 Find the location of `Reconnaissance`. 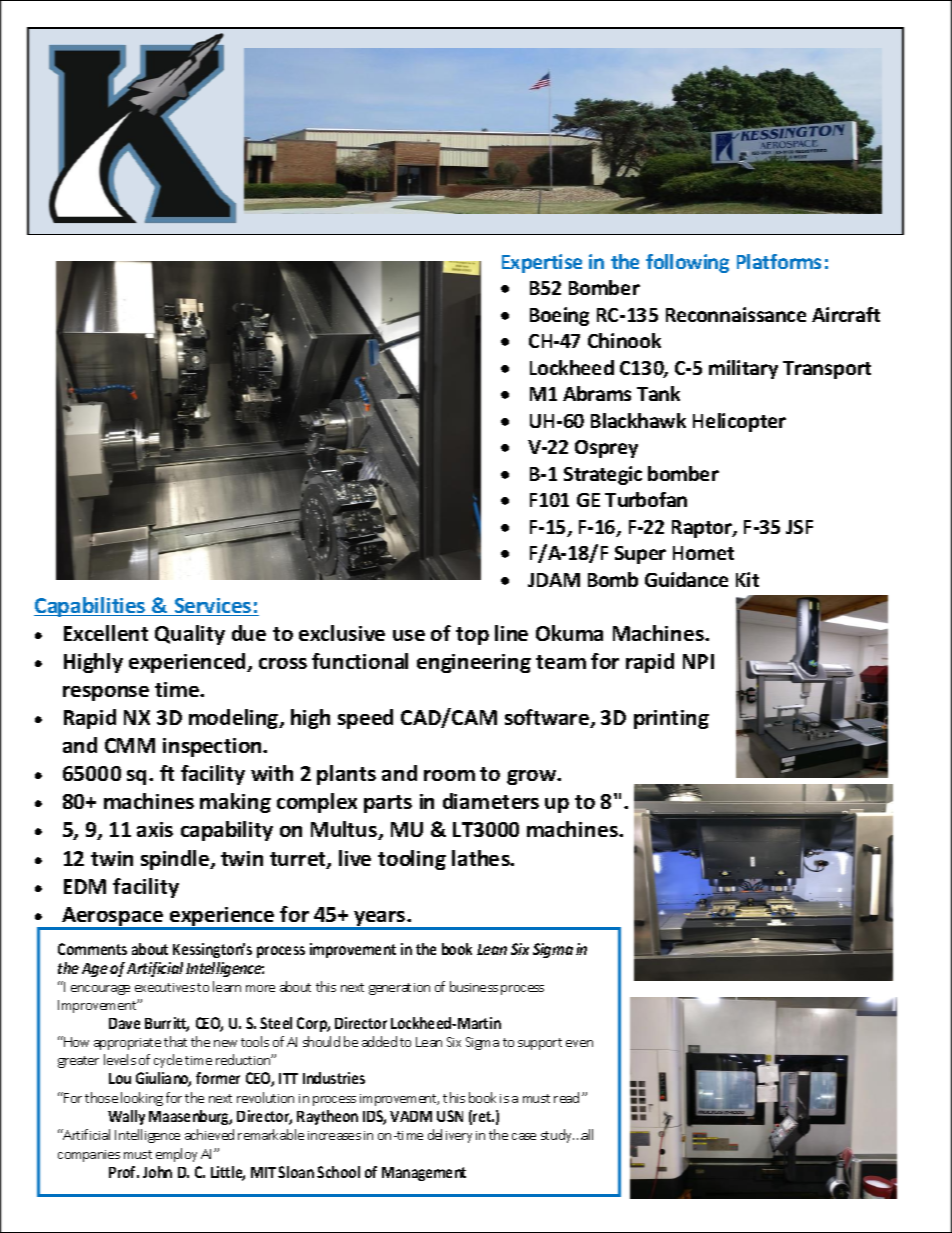

Reconnaissance is located at coordinates (736, 314).
